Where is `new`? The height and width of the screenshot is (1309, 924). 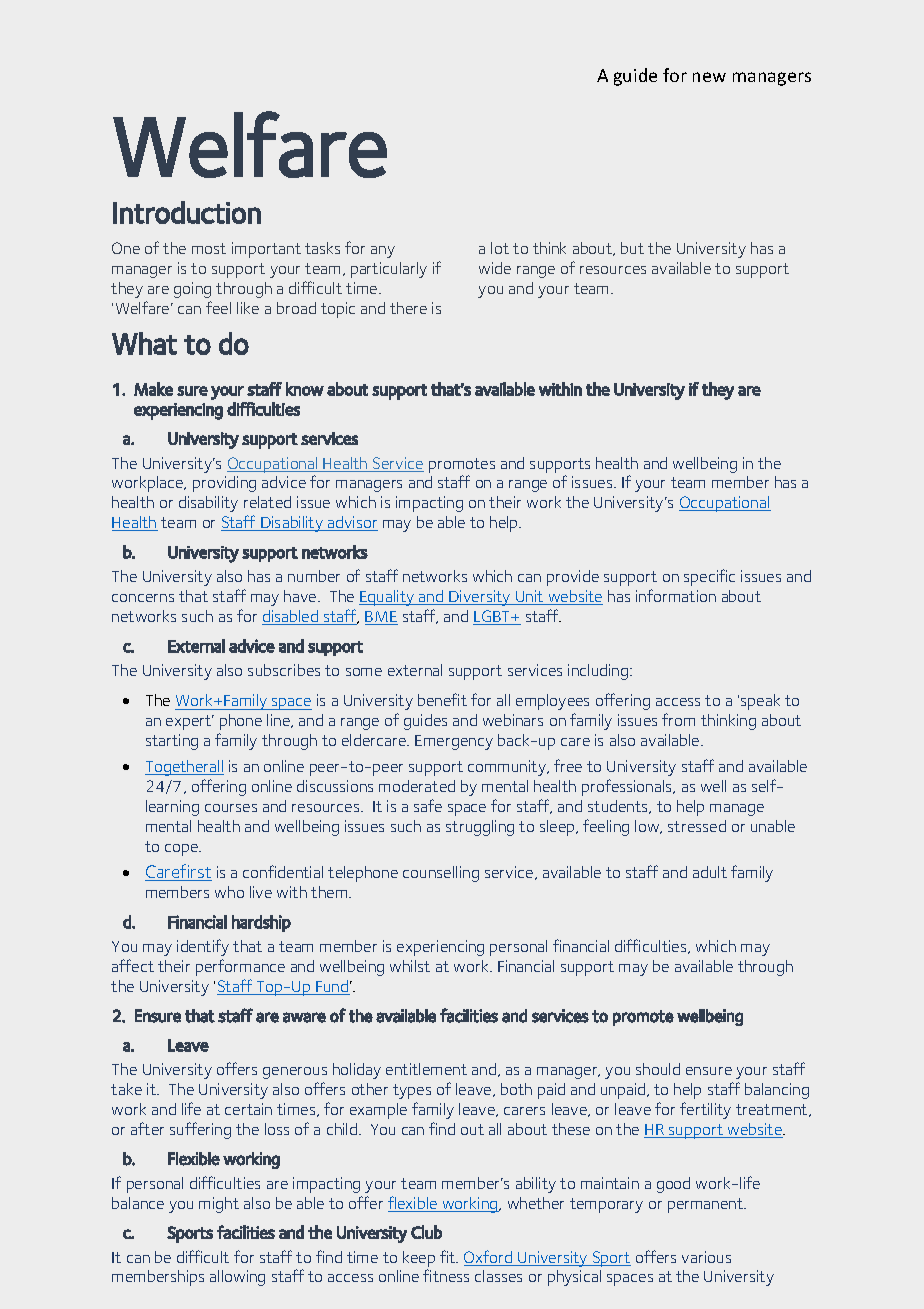
new is located at coordinates (709, 77).
